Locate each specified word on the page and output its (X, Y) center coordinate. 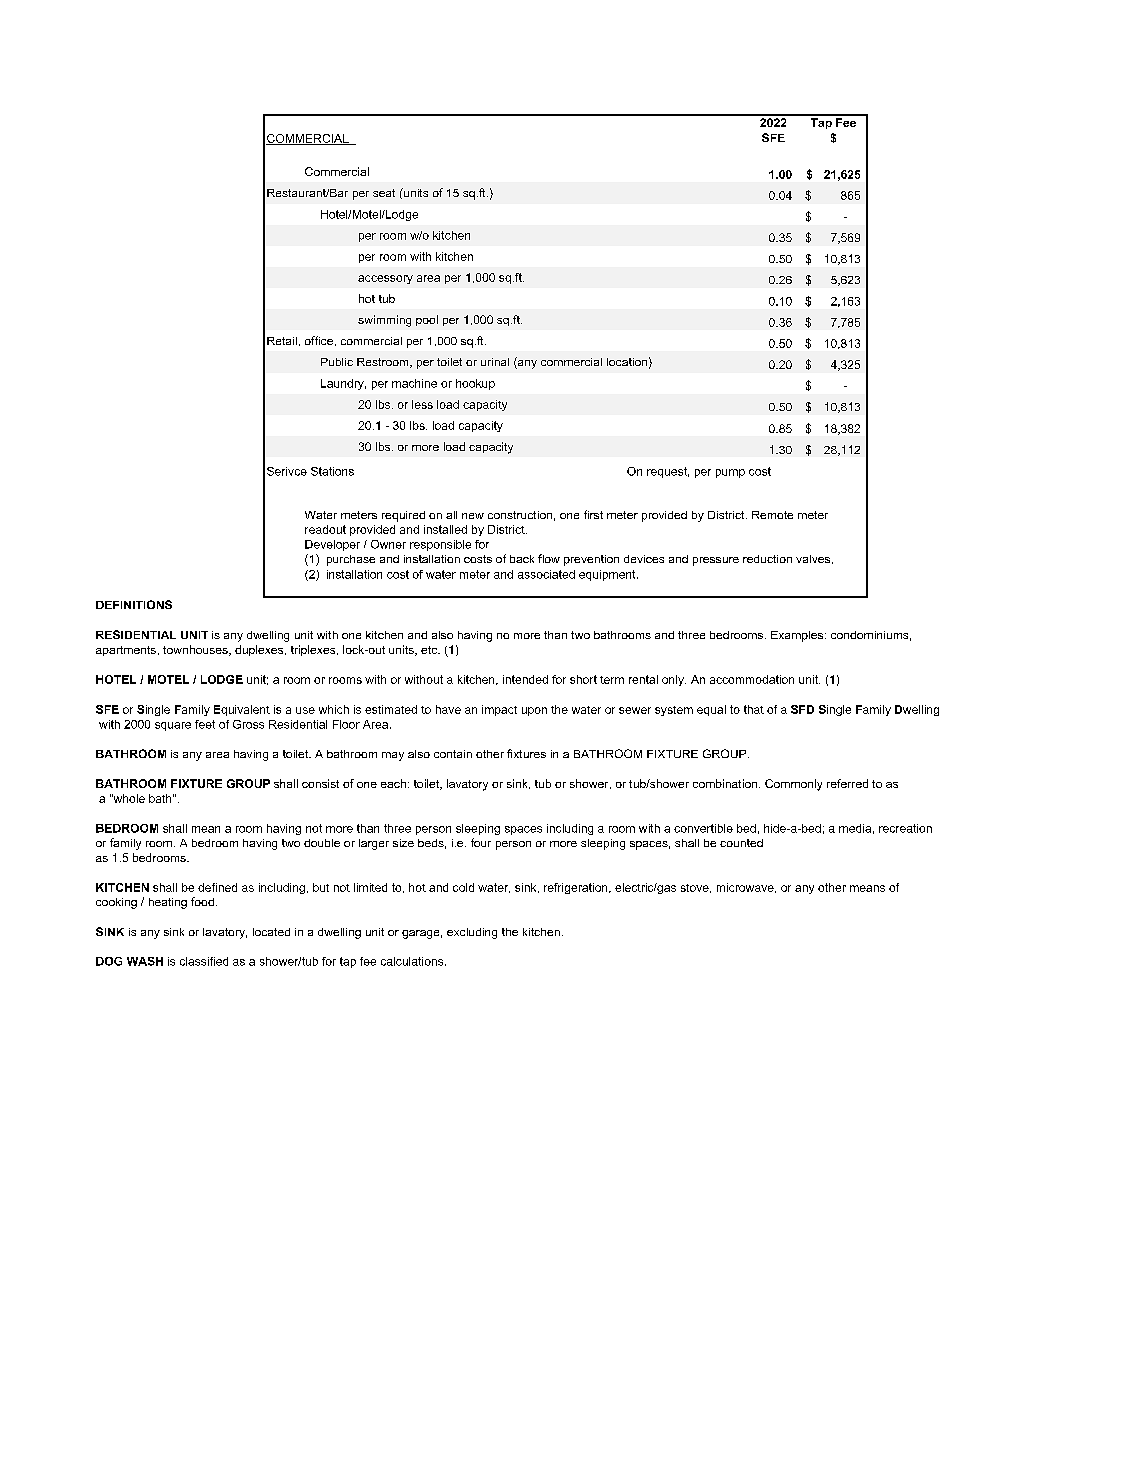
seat (384, 193)
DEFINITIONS (134, 604)
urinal (495, 362)
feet (205, 724)
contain (453, 754)
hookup (475, 384)
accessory (385, 279)
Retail (282, 341)
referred (847, 783)
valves (814, 559)
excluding (472, 933)
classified (204, 961)
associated (546, 574)
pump (730, 473)
